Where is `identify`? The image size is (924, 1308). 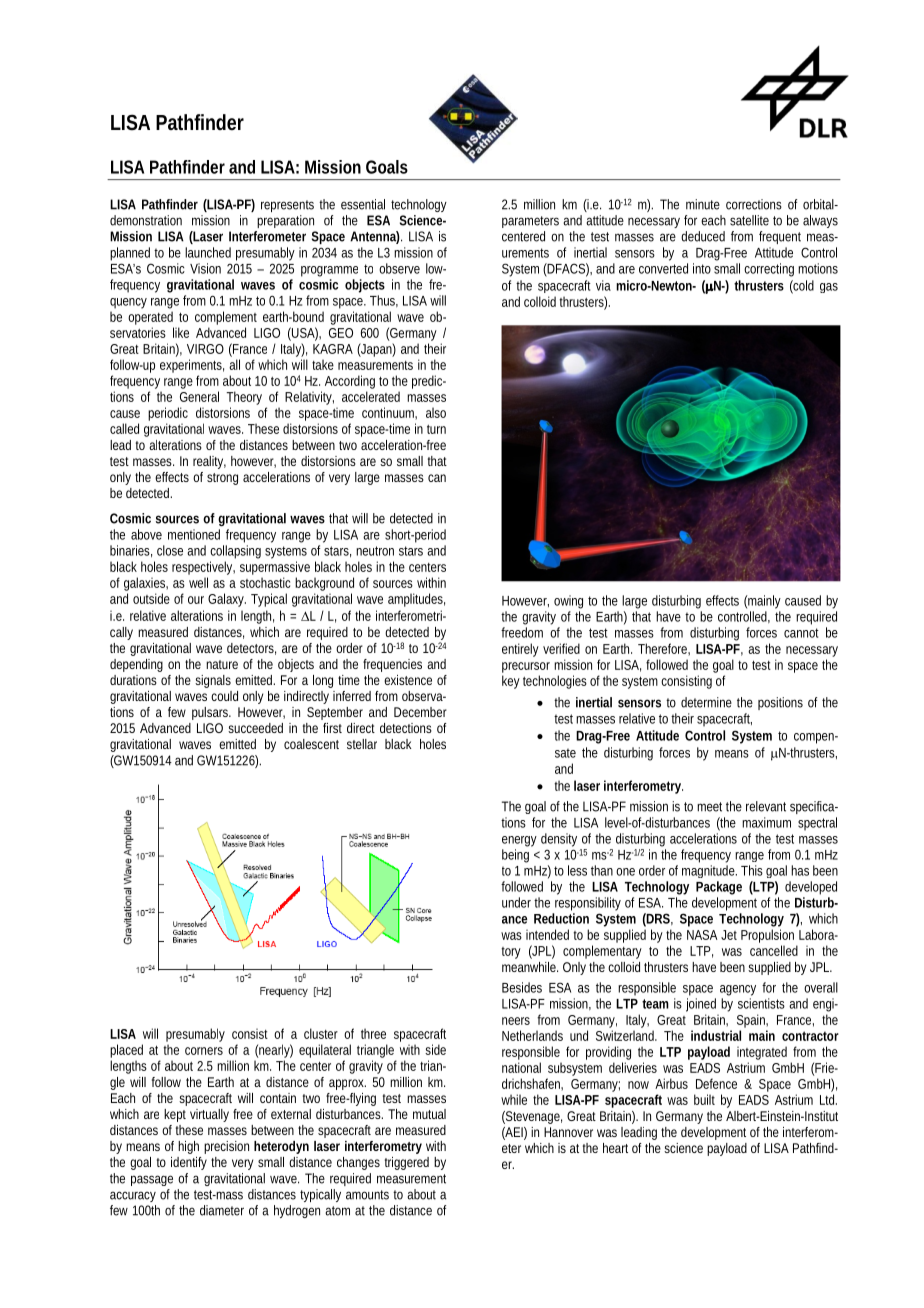
identify is located at coordinates (189, 1163).
